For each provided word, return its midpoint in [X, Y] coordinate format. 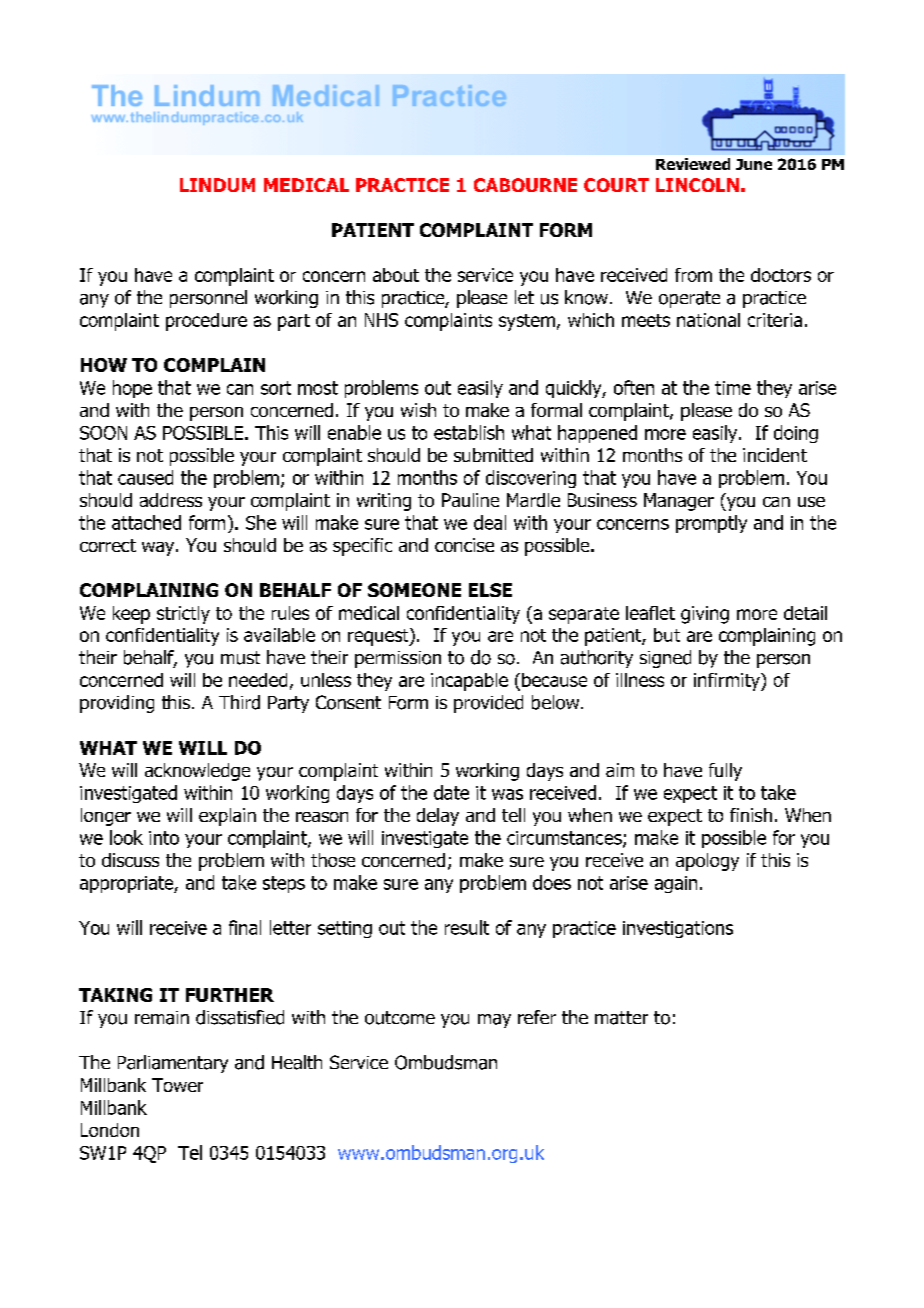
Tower [177, 1085]
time [733, 388]
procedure [206, 322]
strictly [183, 615]
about [396, 275]
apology [707, 862]
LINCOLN [697, 185]
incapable [469, 682]
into [164, 838]
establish [469, 432]
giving [705, 615]
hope [132, 389]
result [467, 927]
